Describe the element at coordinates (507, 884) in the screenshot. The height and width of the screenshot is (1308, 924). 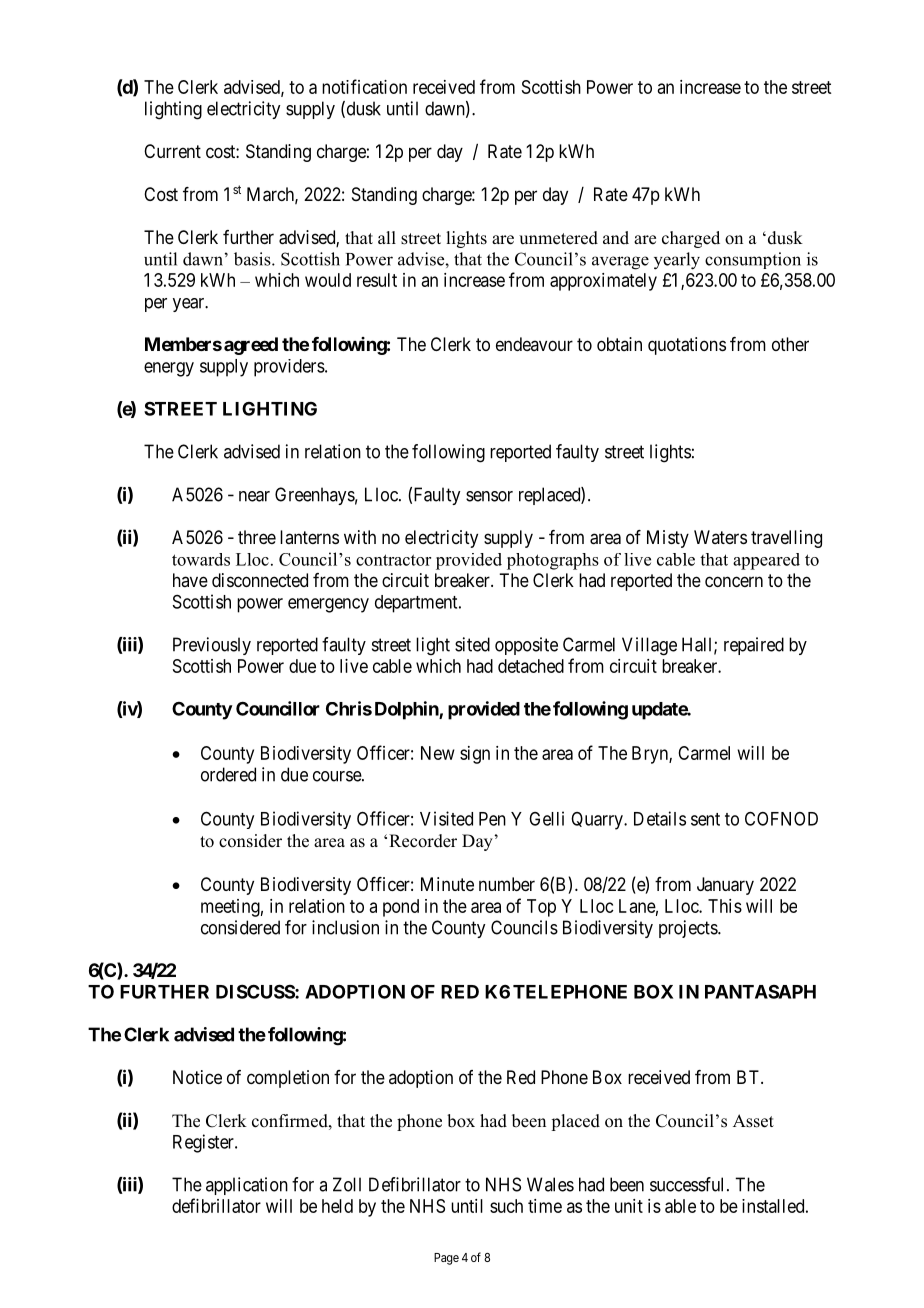
I see `number` at that location.
